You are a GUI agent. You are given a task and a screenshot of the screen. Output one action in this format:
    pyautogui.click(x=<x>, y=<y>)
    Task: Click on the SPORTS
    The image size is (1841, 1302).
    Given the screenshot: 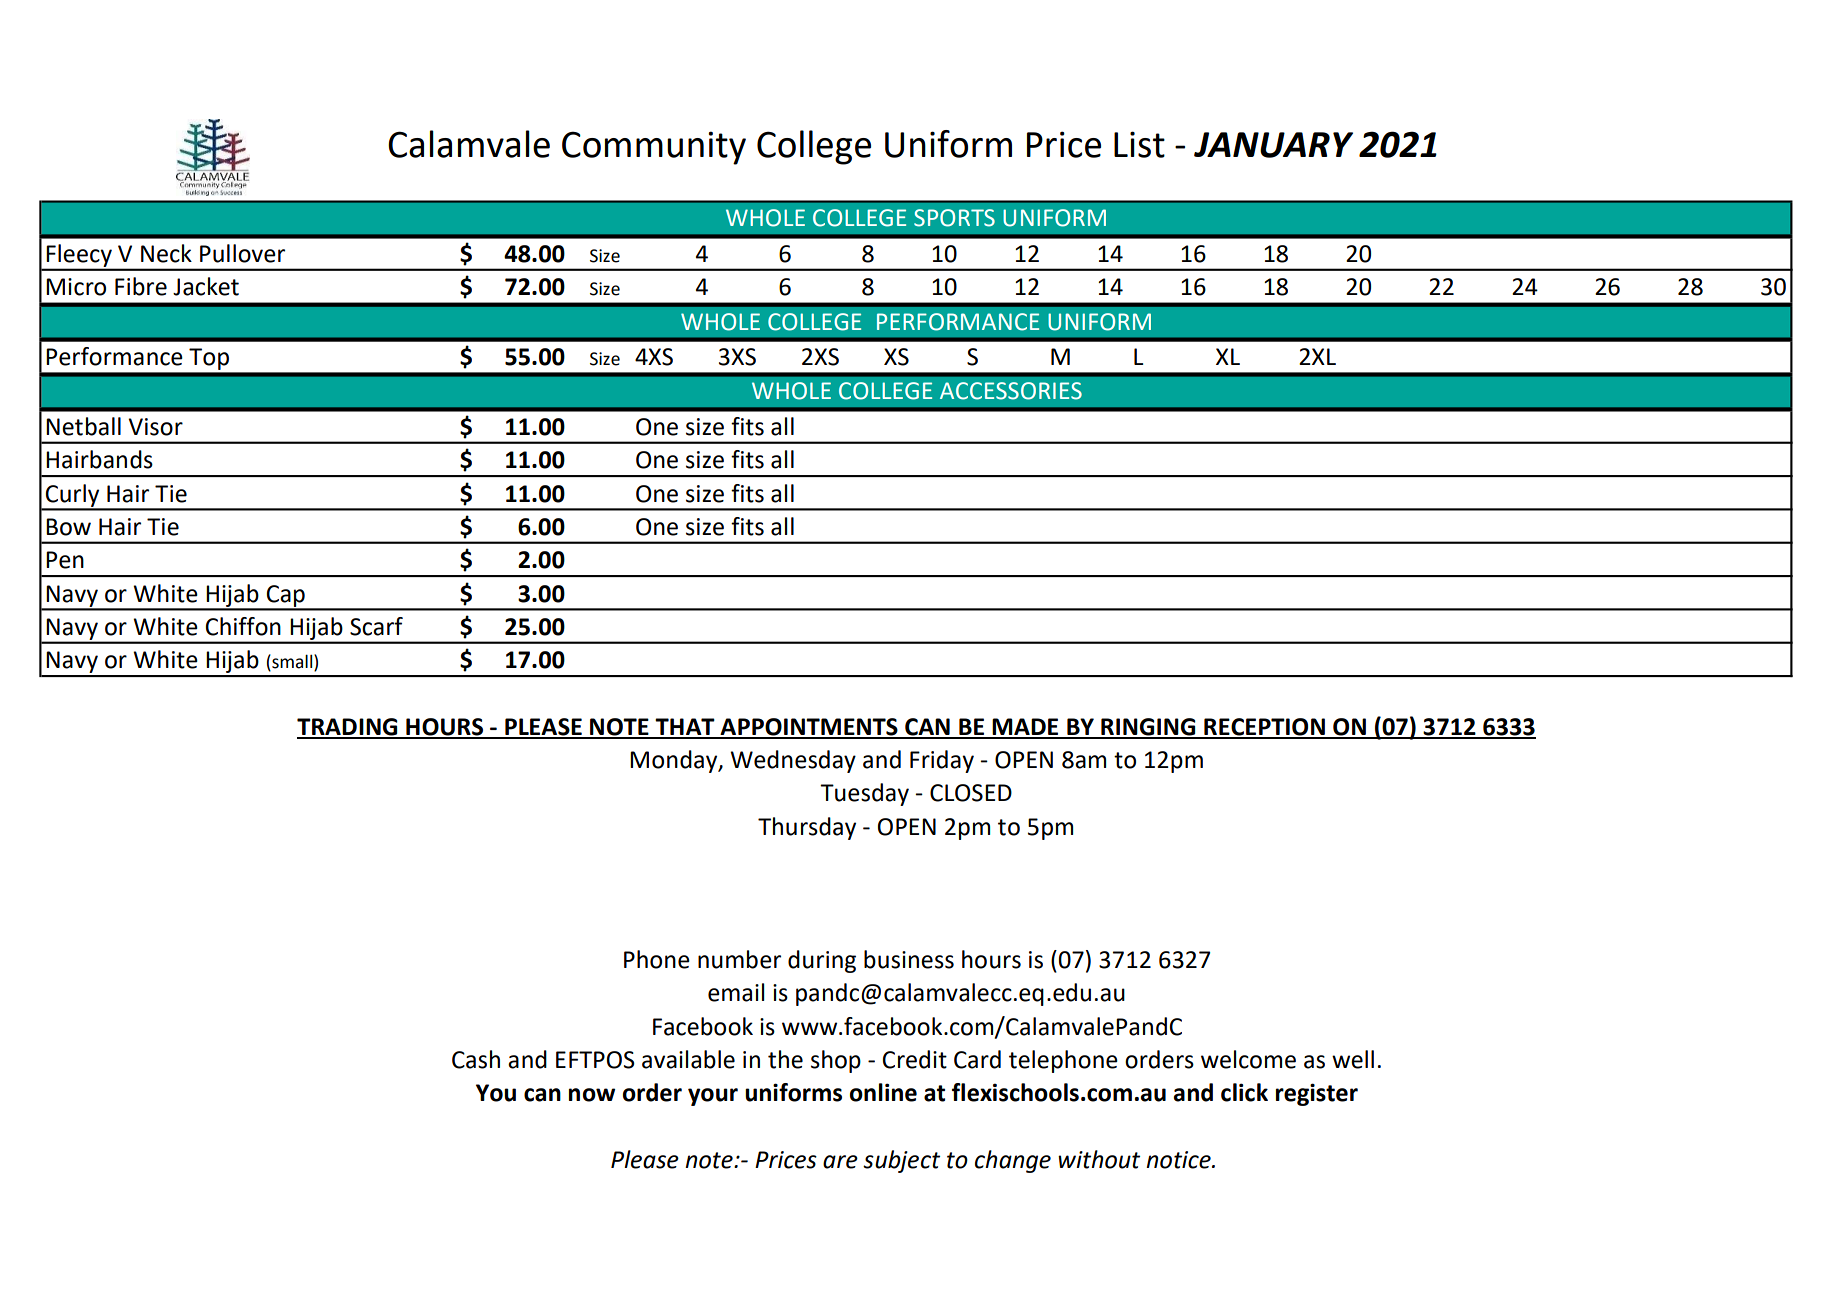 What is the action you would take?
    pyautogui.click(x=954, y=218)
